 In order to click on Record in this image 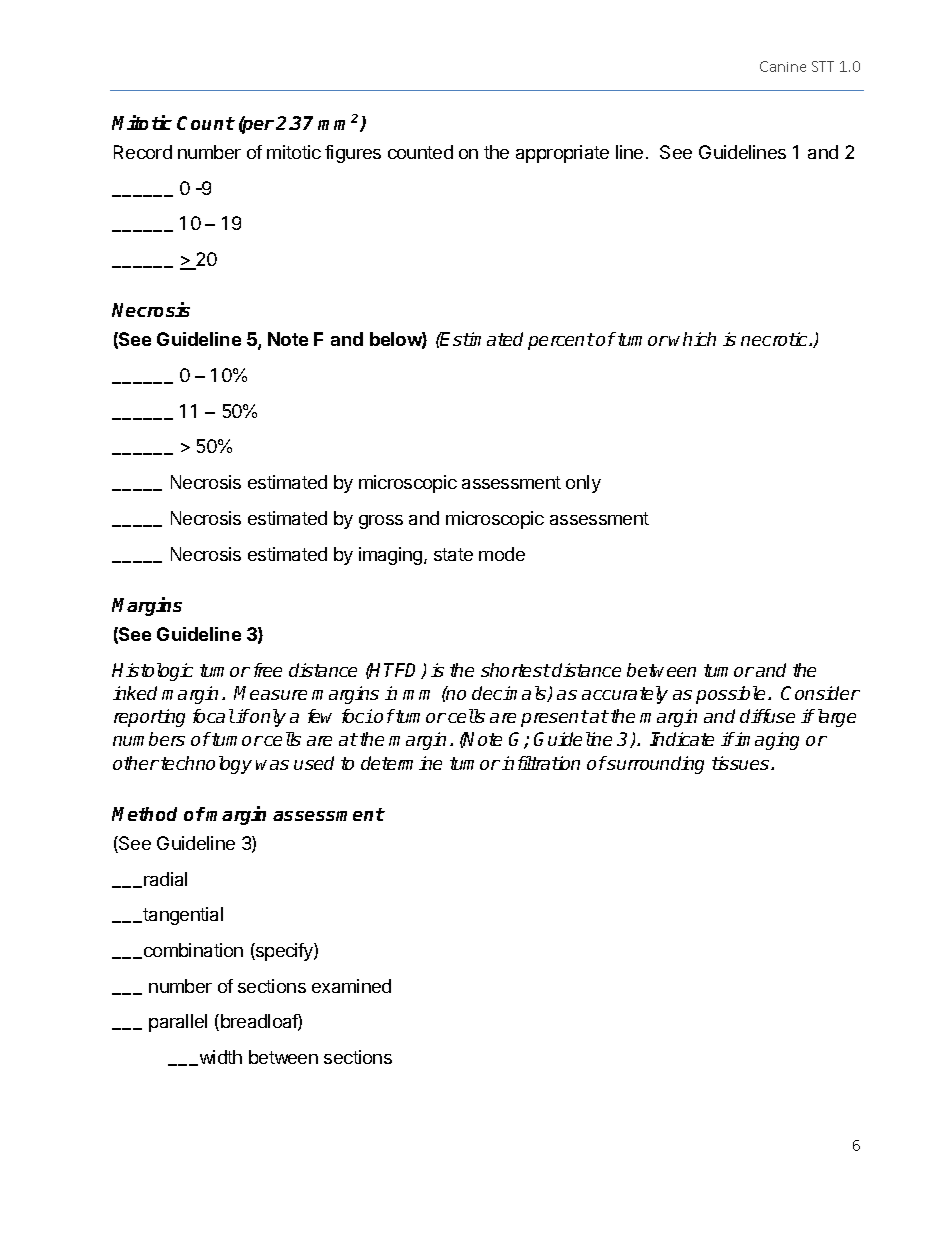, I will do `click(143, 152)`.
